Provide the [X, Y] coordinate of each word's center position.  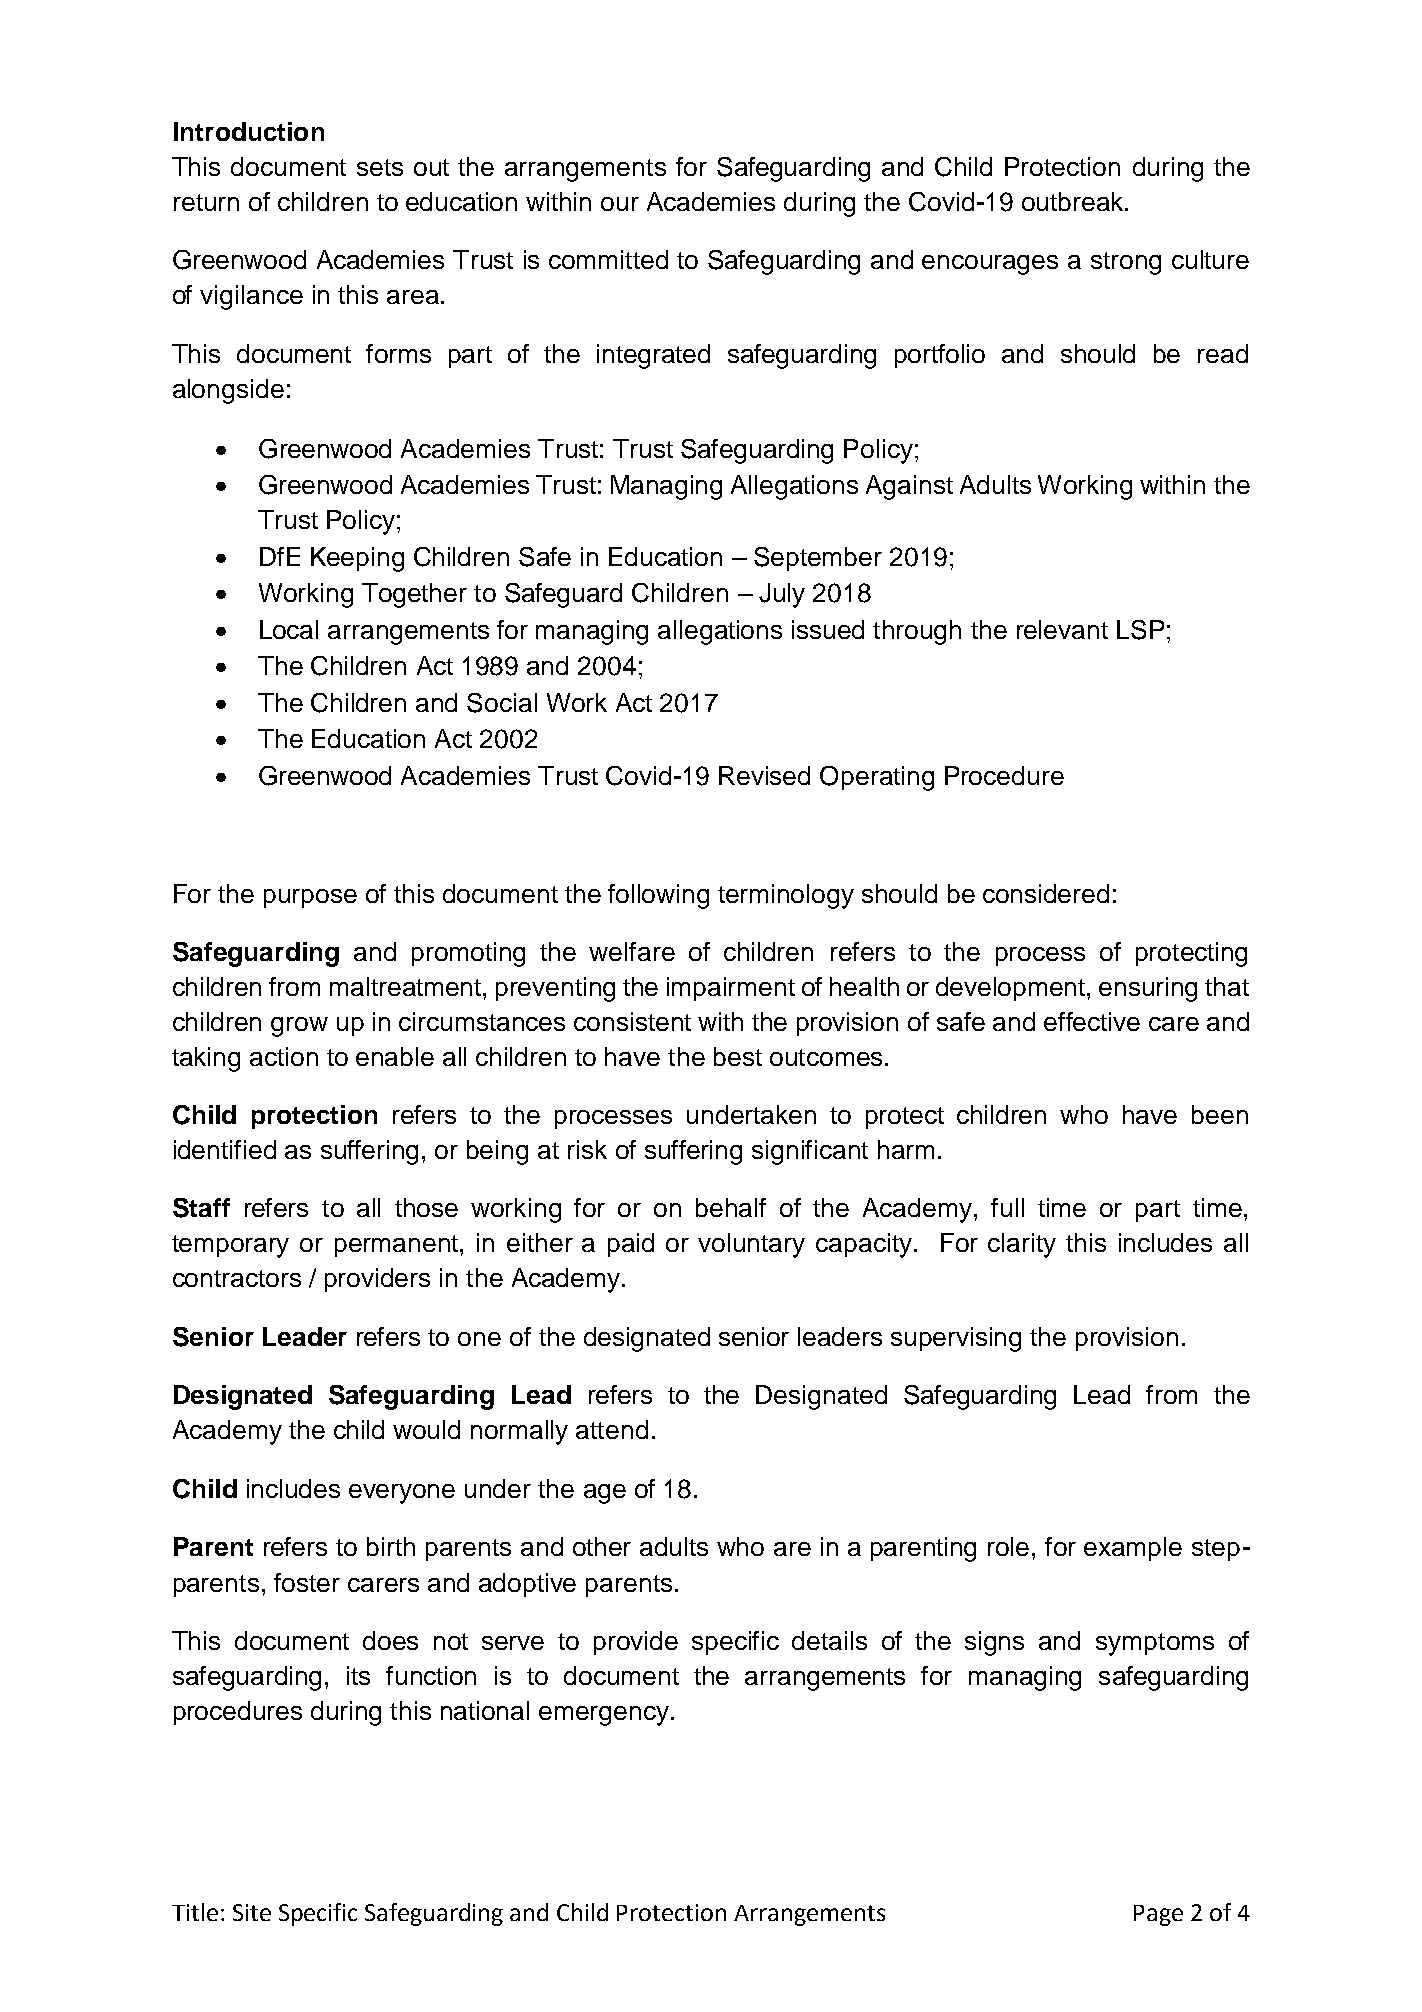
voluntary [751, 1245]
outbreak [1074, 201]
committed [608, 259]
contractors [237, 1278]
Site [252, 1912]
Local [289, 629]
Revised [764, 775]
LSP [1140, 630]
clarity [1022, 1245]
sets [380, 167]
